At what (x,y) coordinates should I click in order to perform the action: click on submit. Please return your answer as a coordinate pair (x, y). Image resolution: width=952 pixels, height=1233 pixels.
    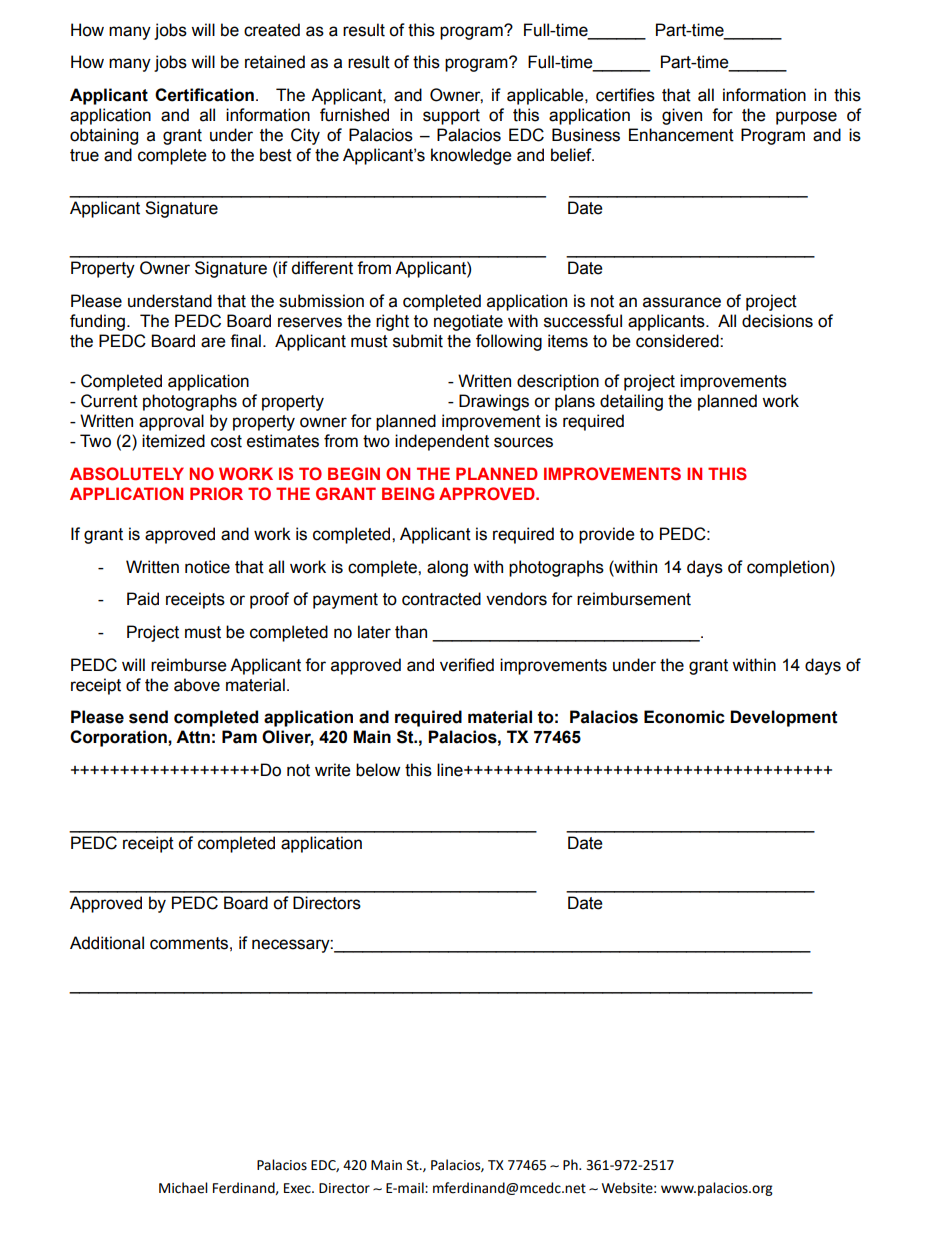
    Looking at the image, I should click on (418, 341).
